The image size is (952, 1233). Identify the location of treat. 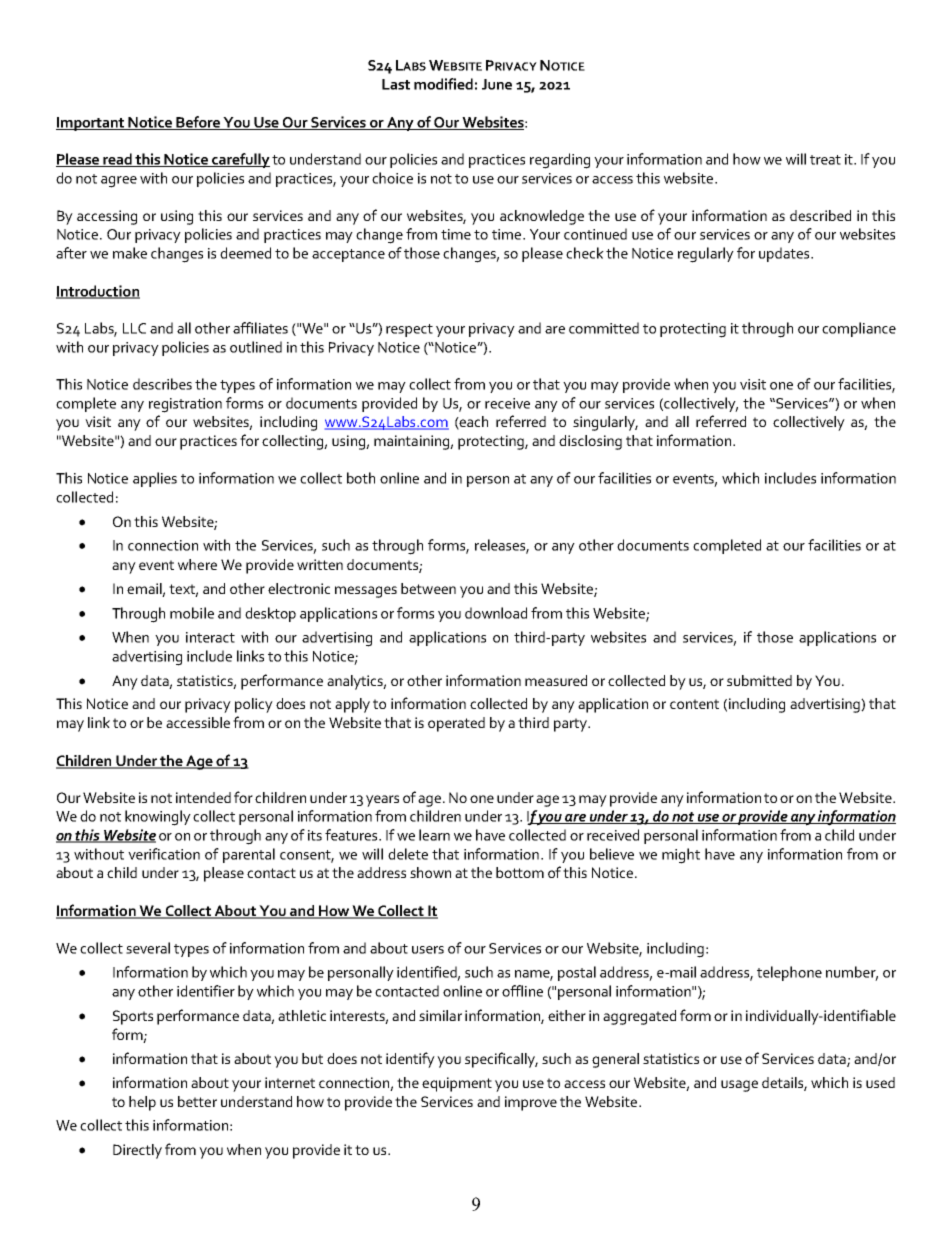
(825, 160).
